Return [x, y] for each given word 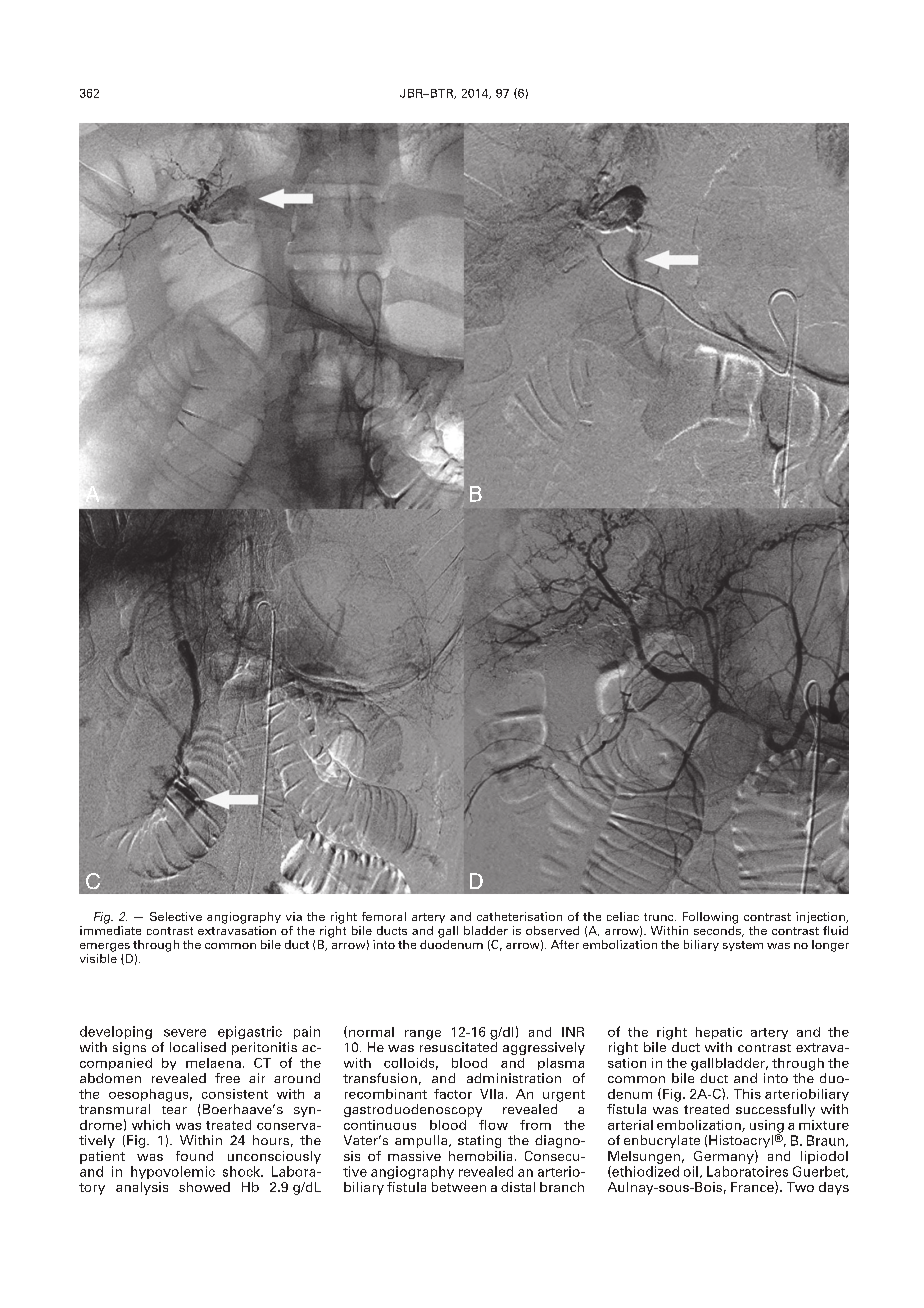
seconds [718, 931]
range [423, 1035]
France [753, 1187]
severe [185, 1033]
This [747, 1094]
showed [204, 1187]
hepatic [719, 1033]
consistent [235, 1094]
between [459, 1187]
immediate [110, 930]
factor [453, 1094]
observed [552, 930]
